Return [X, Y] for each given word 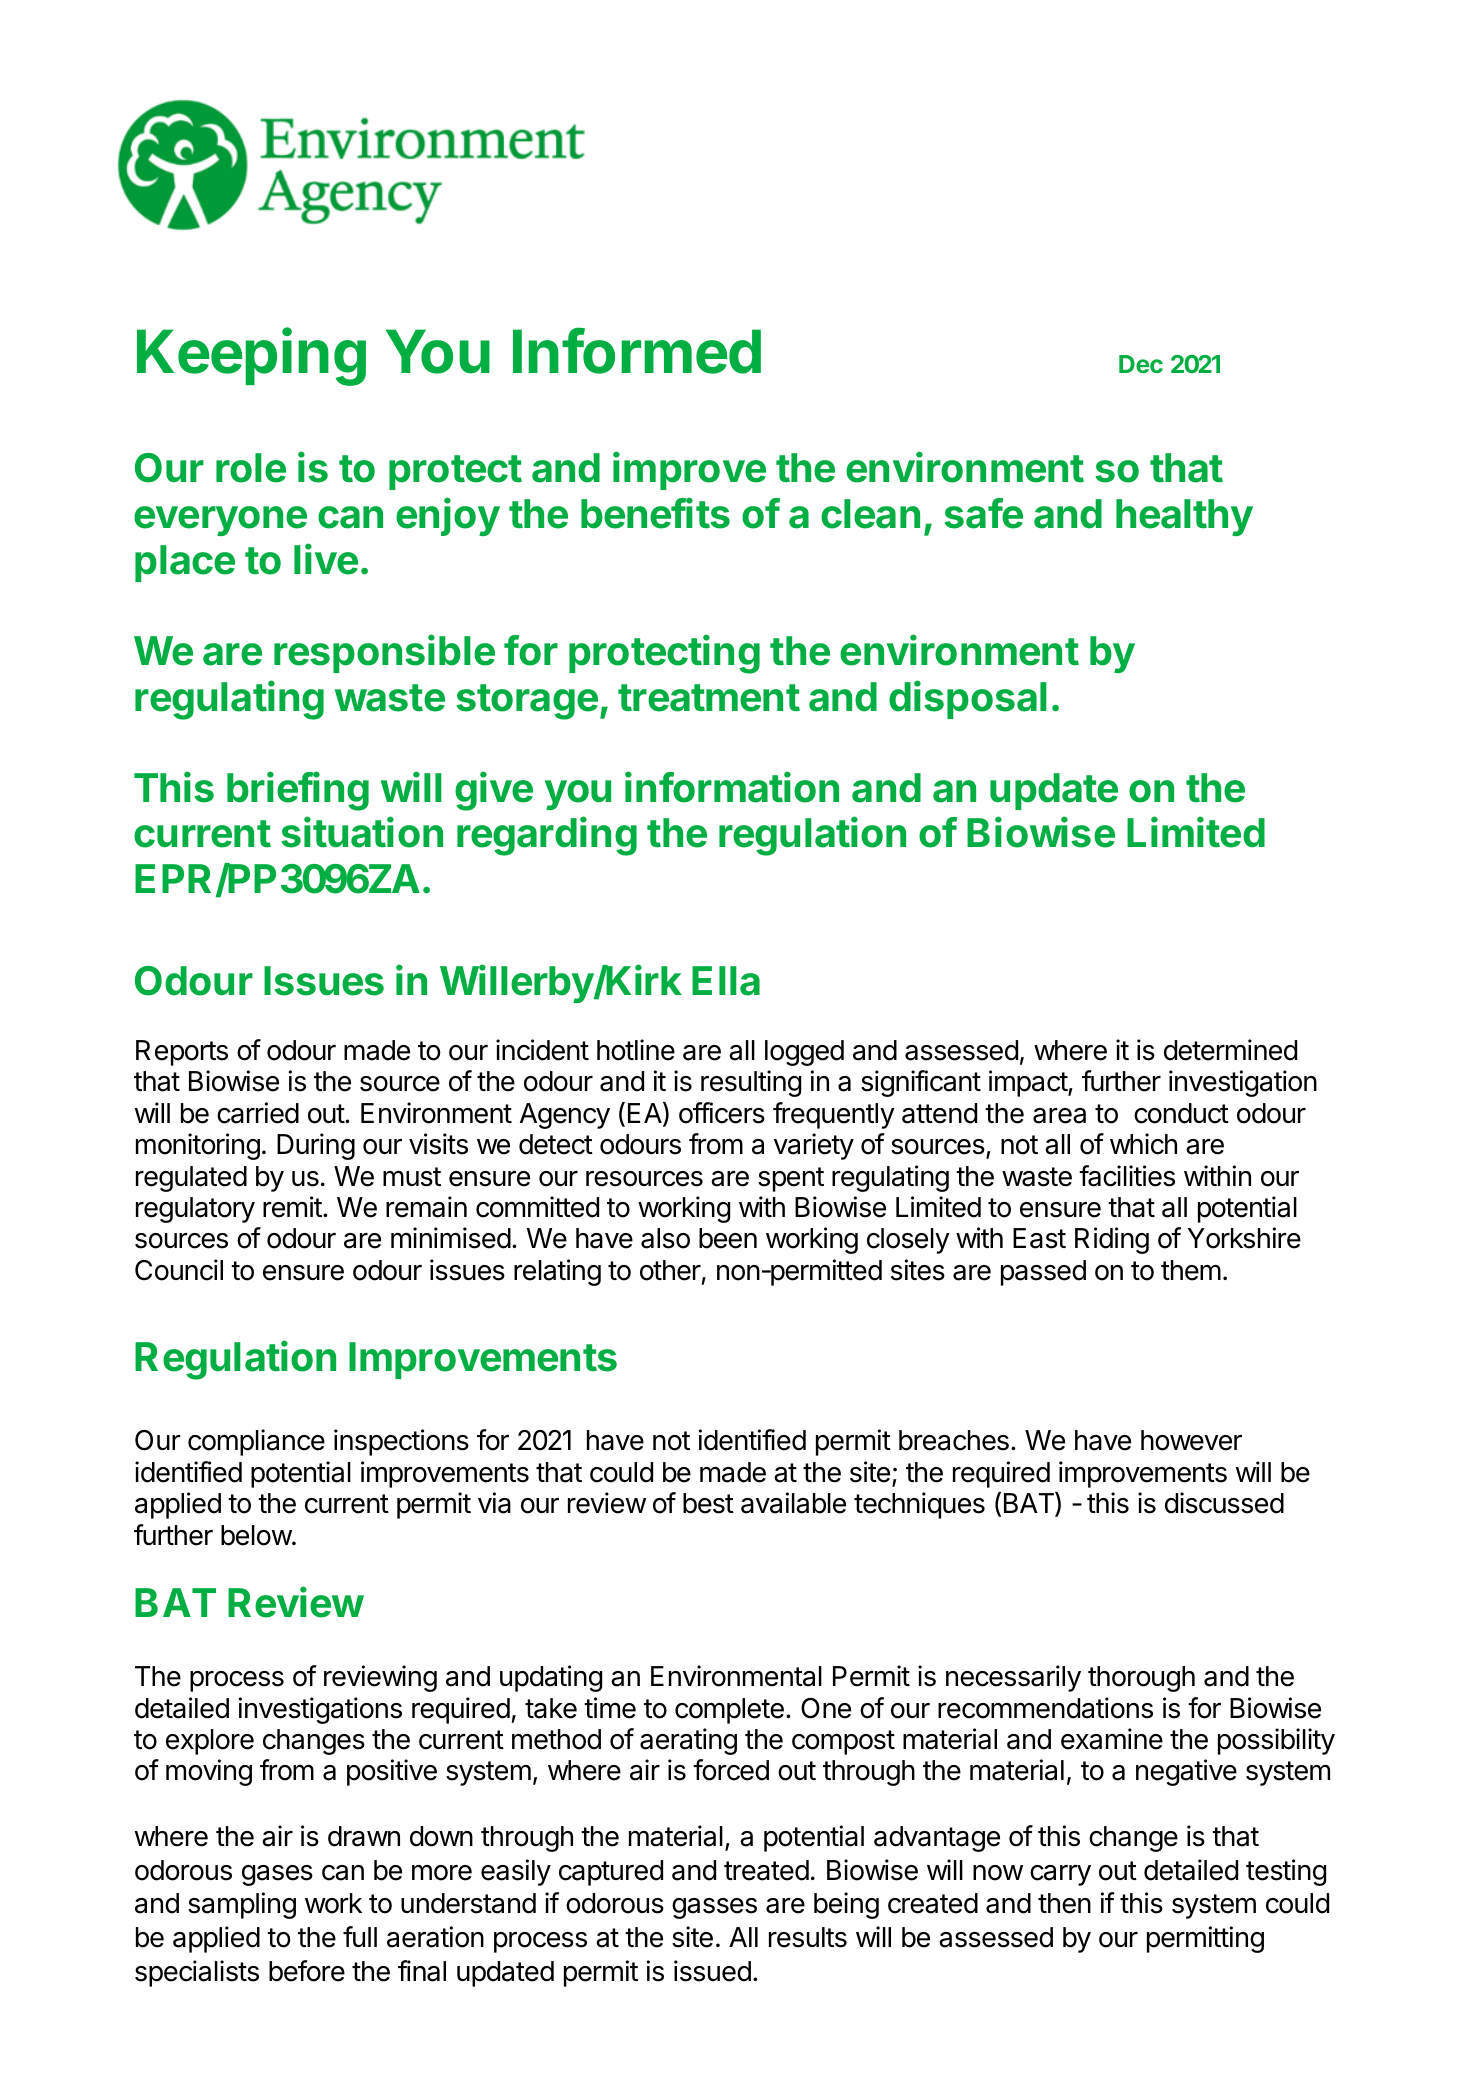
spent [791, 1179]
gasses [714, 1908]
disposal [968, 699]
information [732, 787]
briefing [298, 791]
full [360, 1936]
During [316, 1146]
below [257, 1535]
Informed [637, 351]
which [1143, 1144]
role [251, 468]
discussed [1224, 1503]
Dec [1141, 364]
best [708, 1503]
